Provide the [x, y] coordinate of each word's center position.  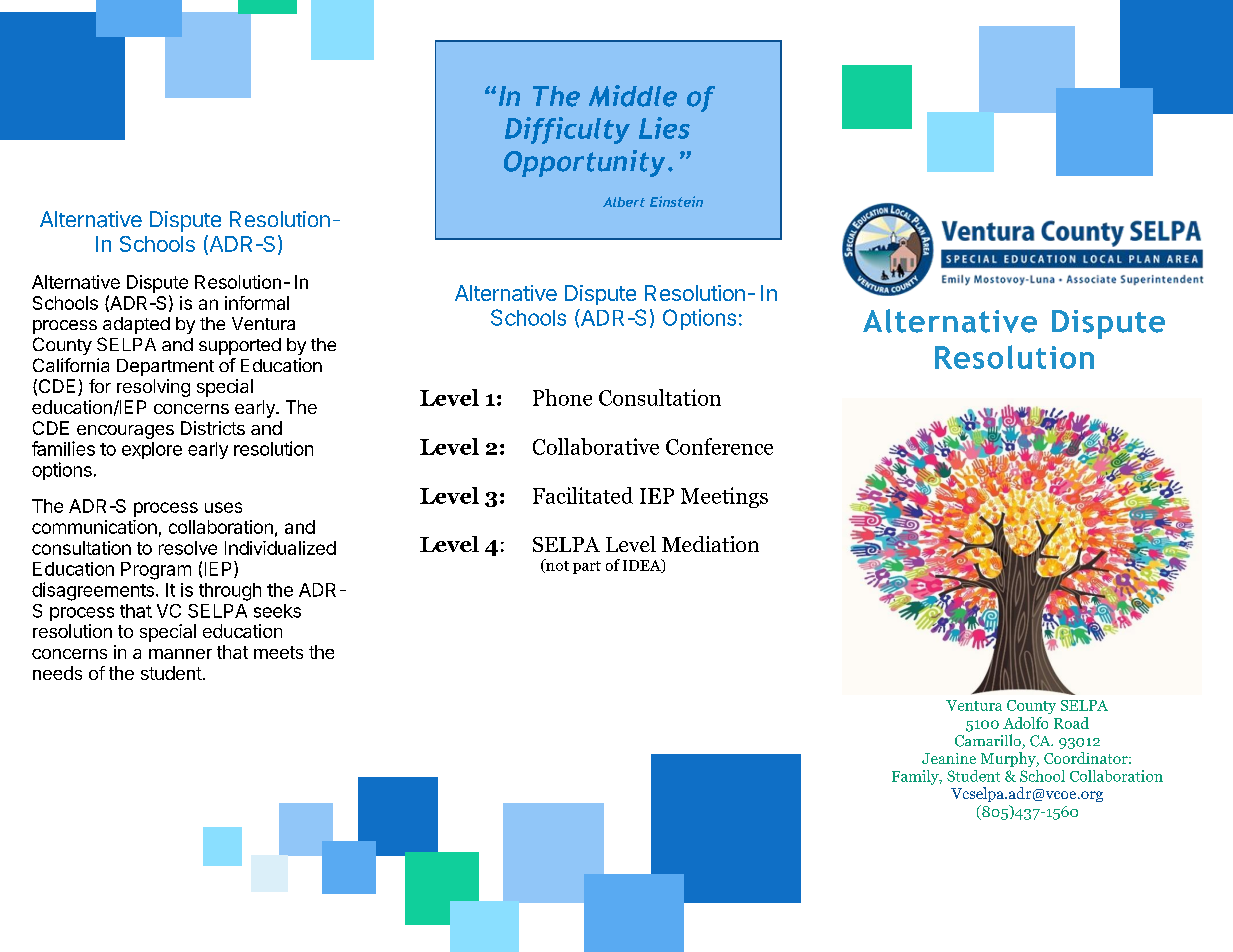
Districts [213, 428]
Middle [633, 96]
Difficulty [567, 130]
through [230, 592]
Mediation [710, 544]
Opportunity [584, 163]
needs [57, 673]
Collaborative [596, 446]
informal [257, 303]
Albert [624, 202]
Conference [719, 446]
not [556, 566]
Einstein [676, 201]
